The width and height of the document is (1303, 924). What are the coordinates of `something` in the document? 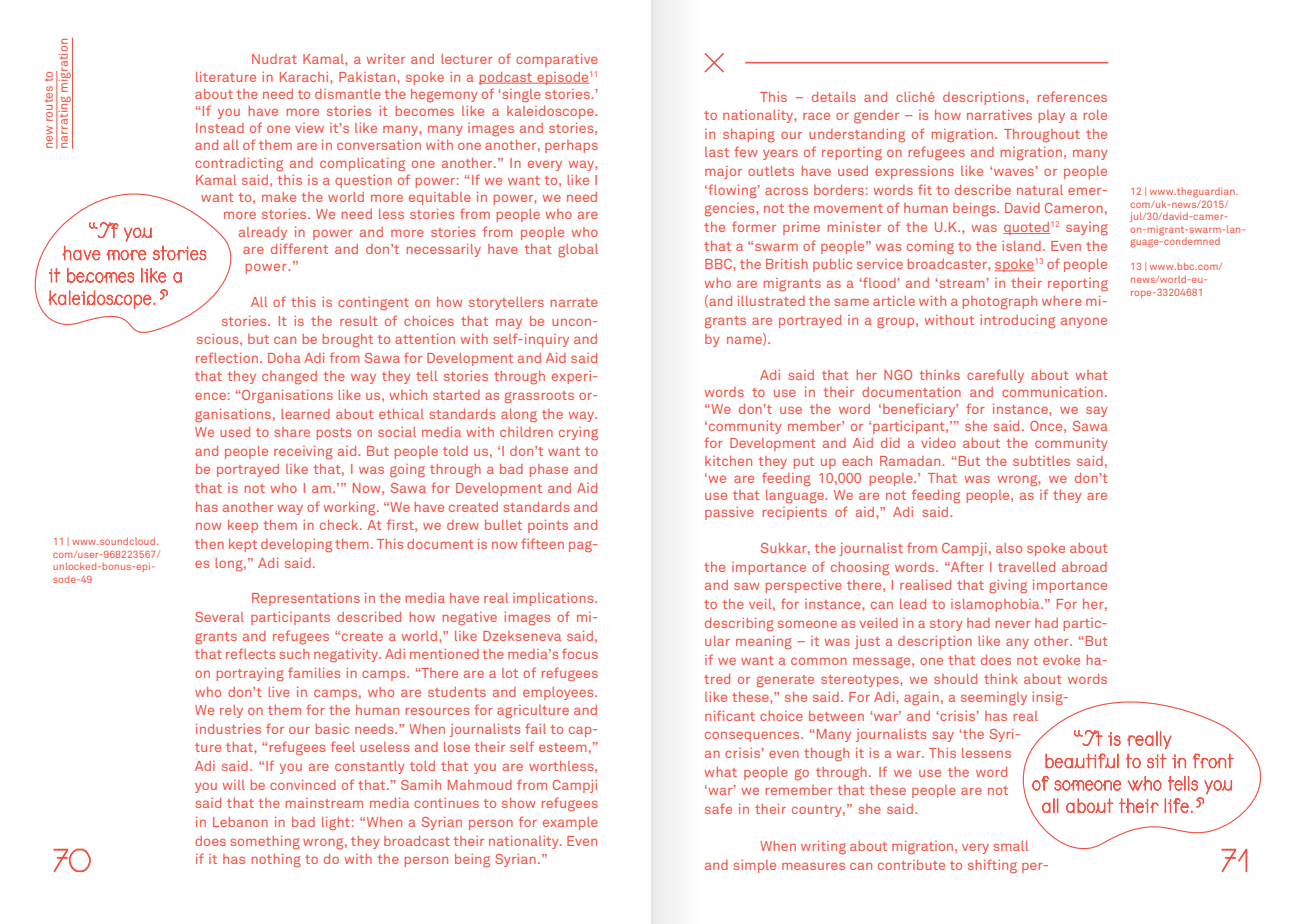 It's located at (265, 842).
